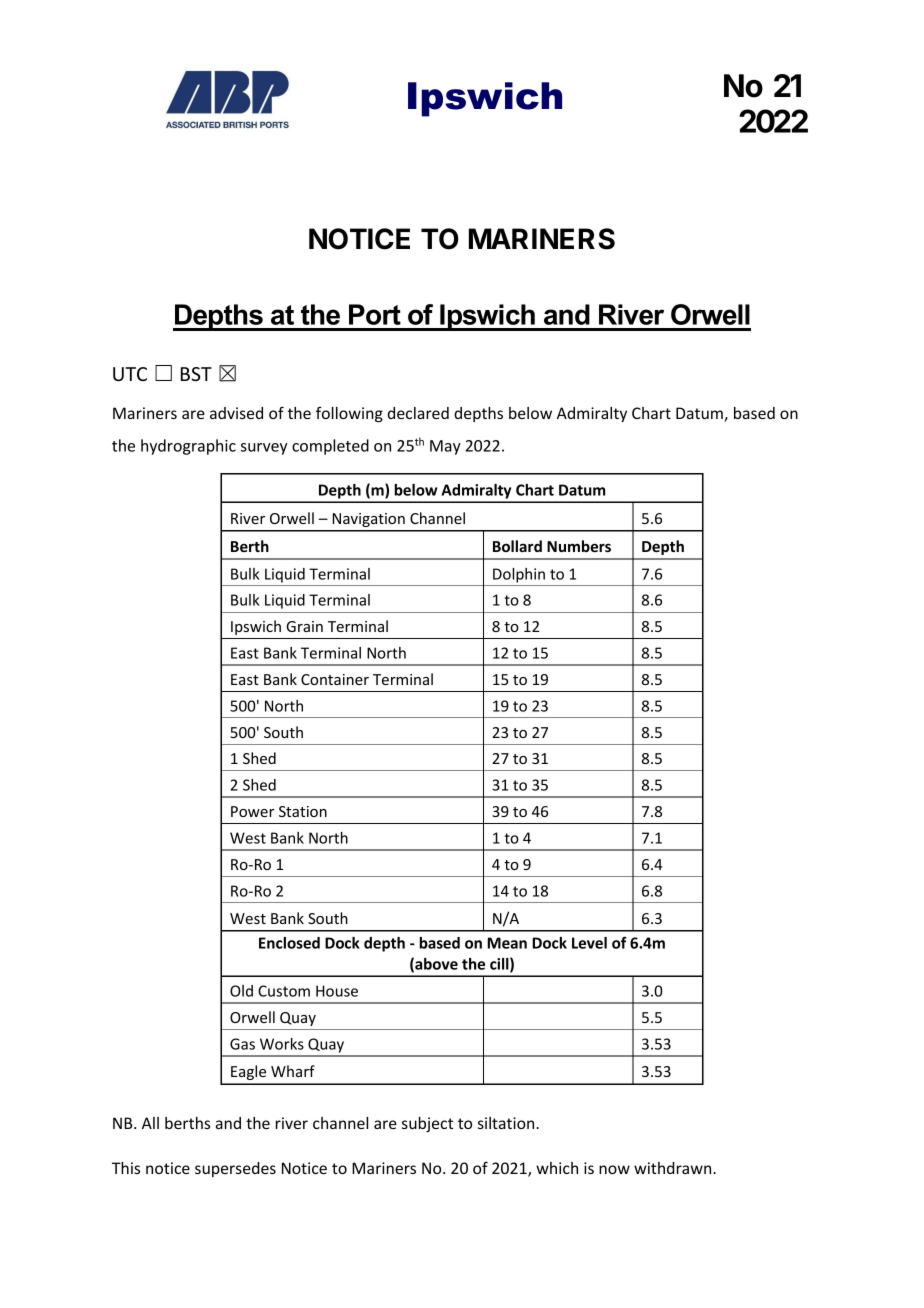 The width and height of the document is (924, 1308). What do you see at coordinates (303, 811) in the document?
I see `Station` at bounding box center [303, 811].
